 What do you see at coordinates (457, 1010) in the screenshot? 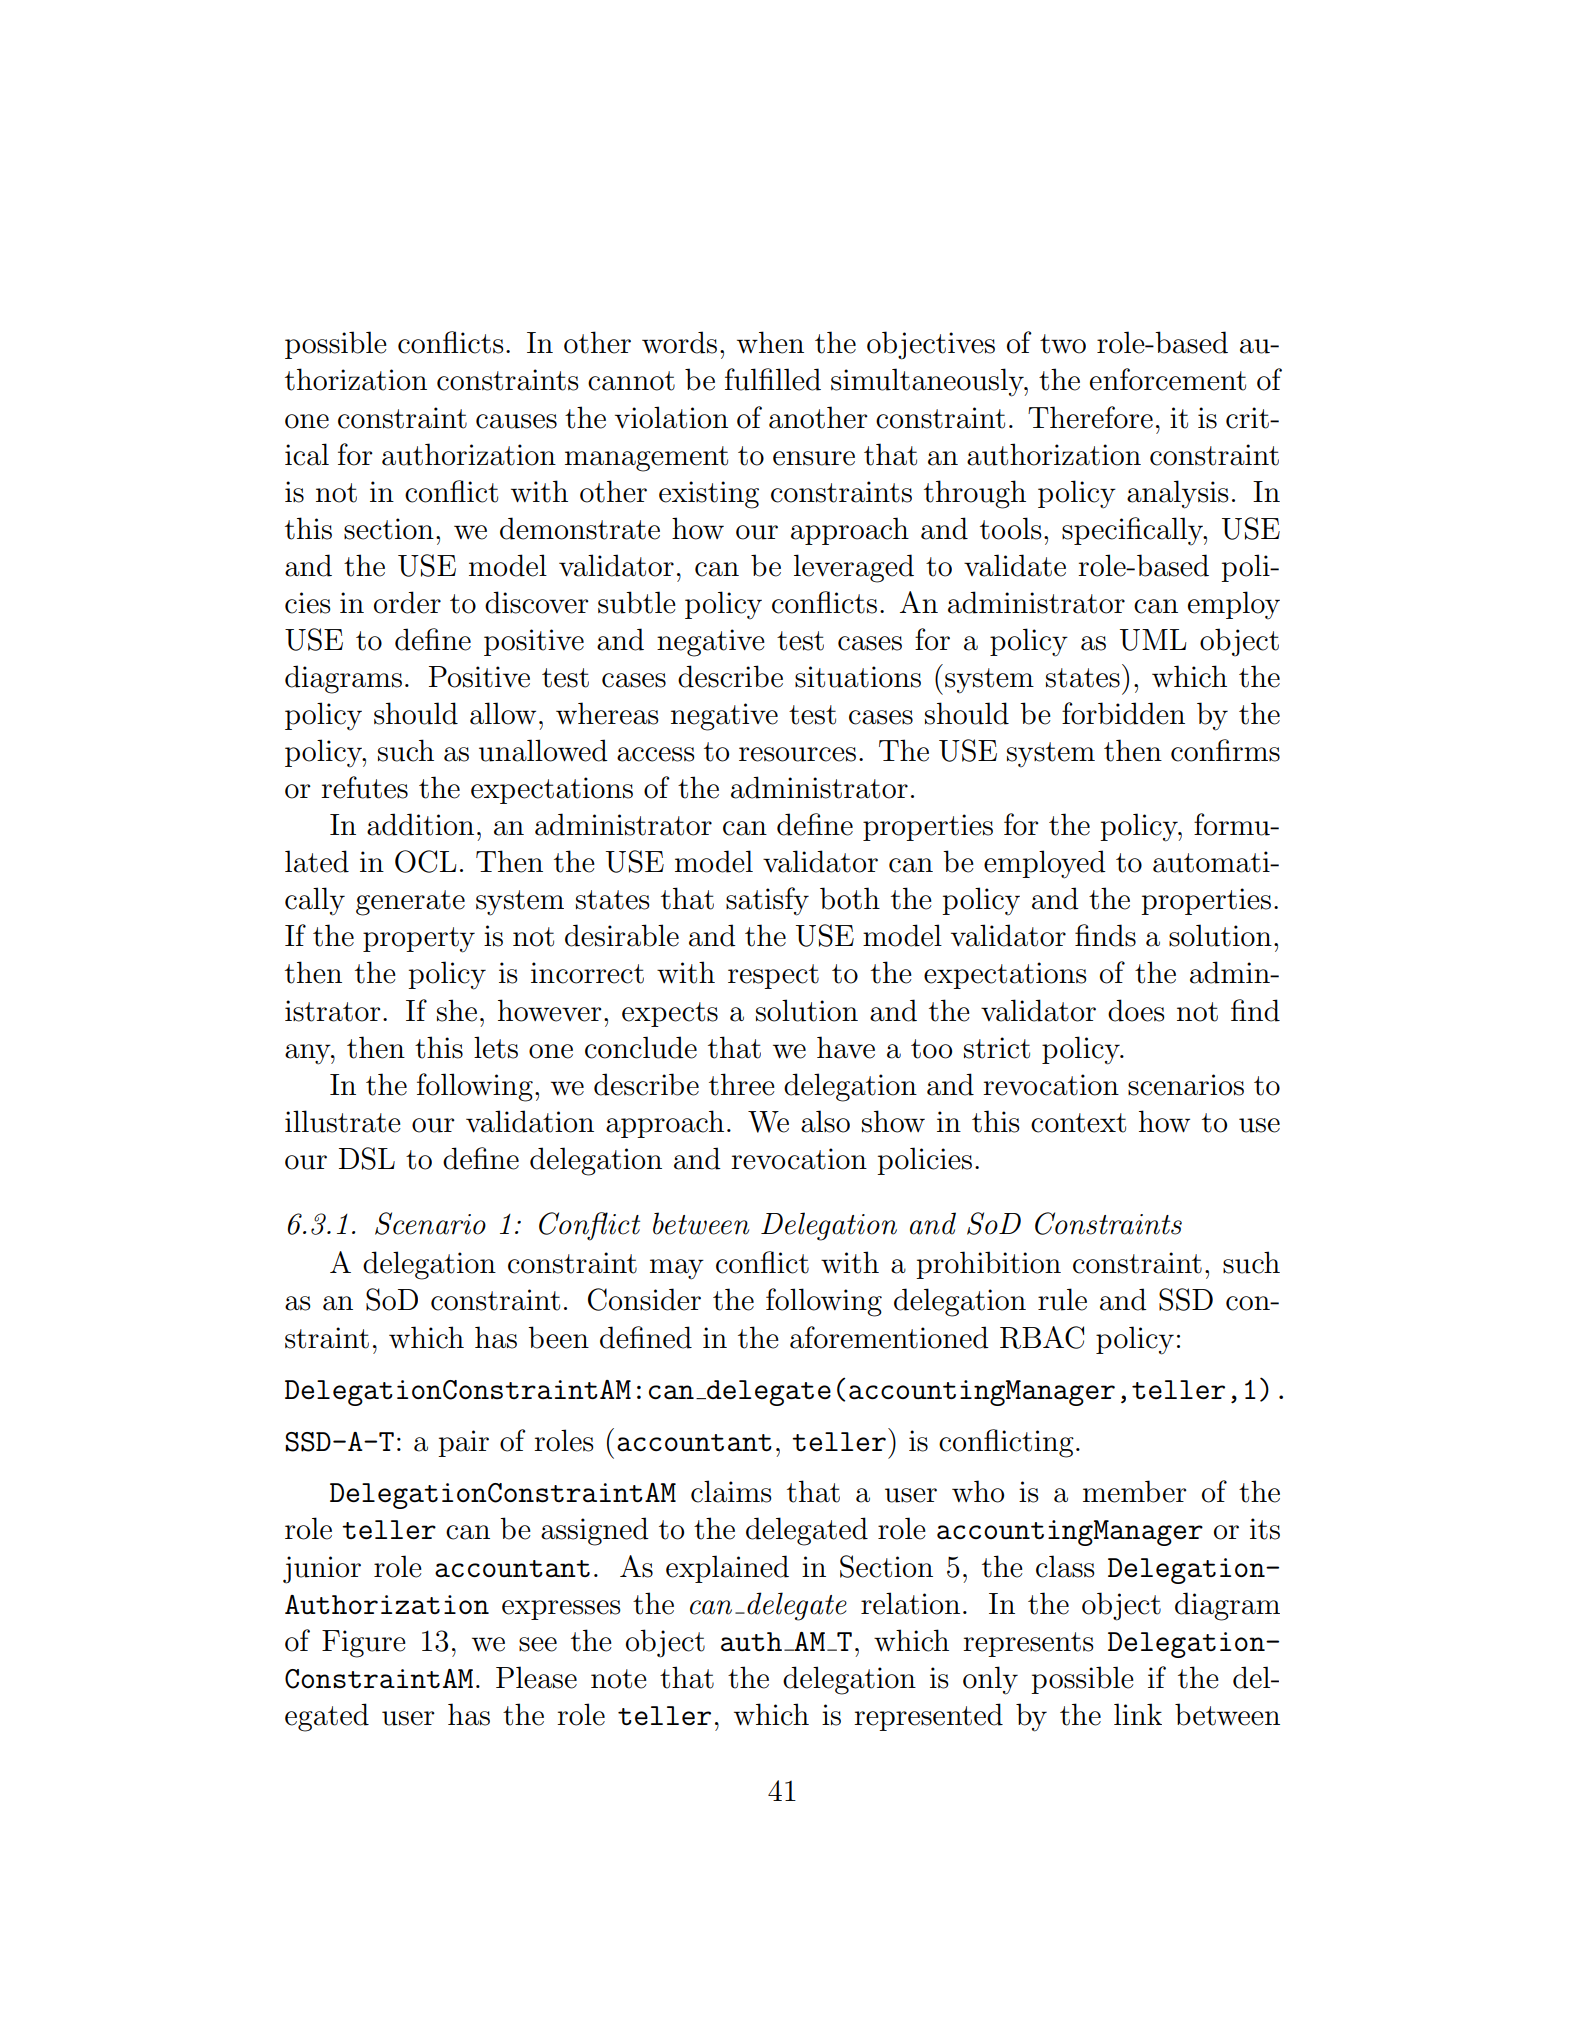
I see `she` at bounding box center [457, 1010].
